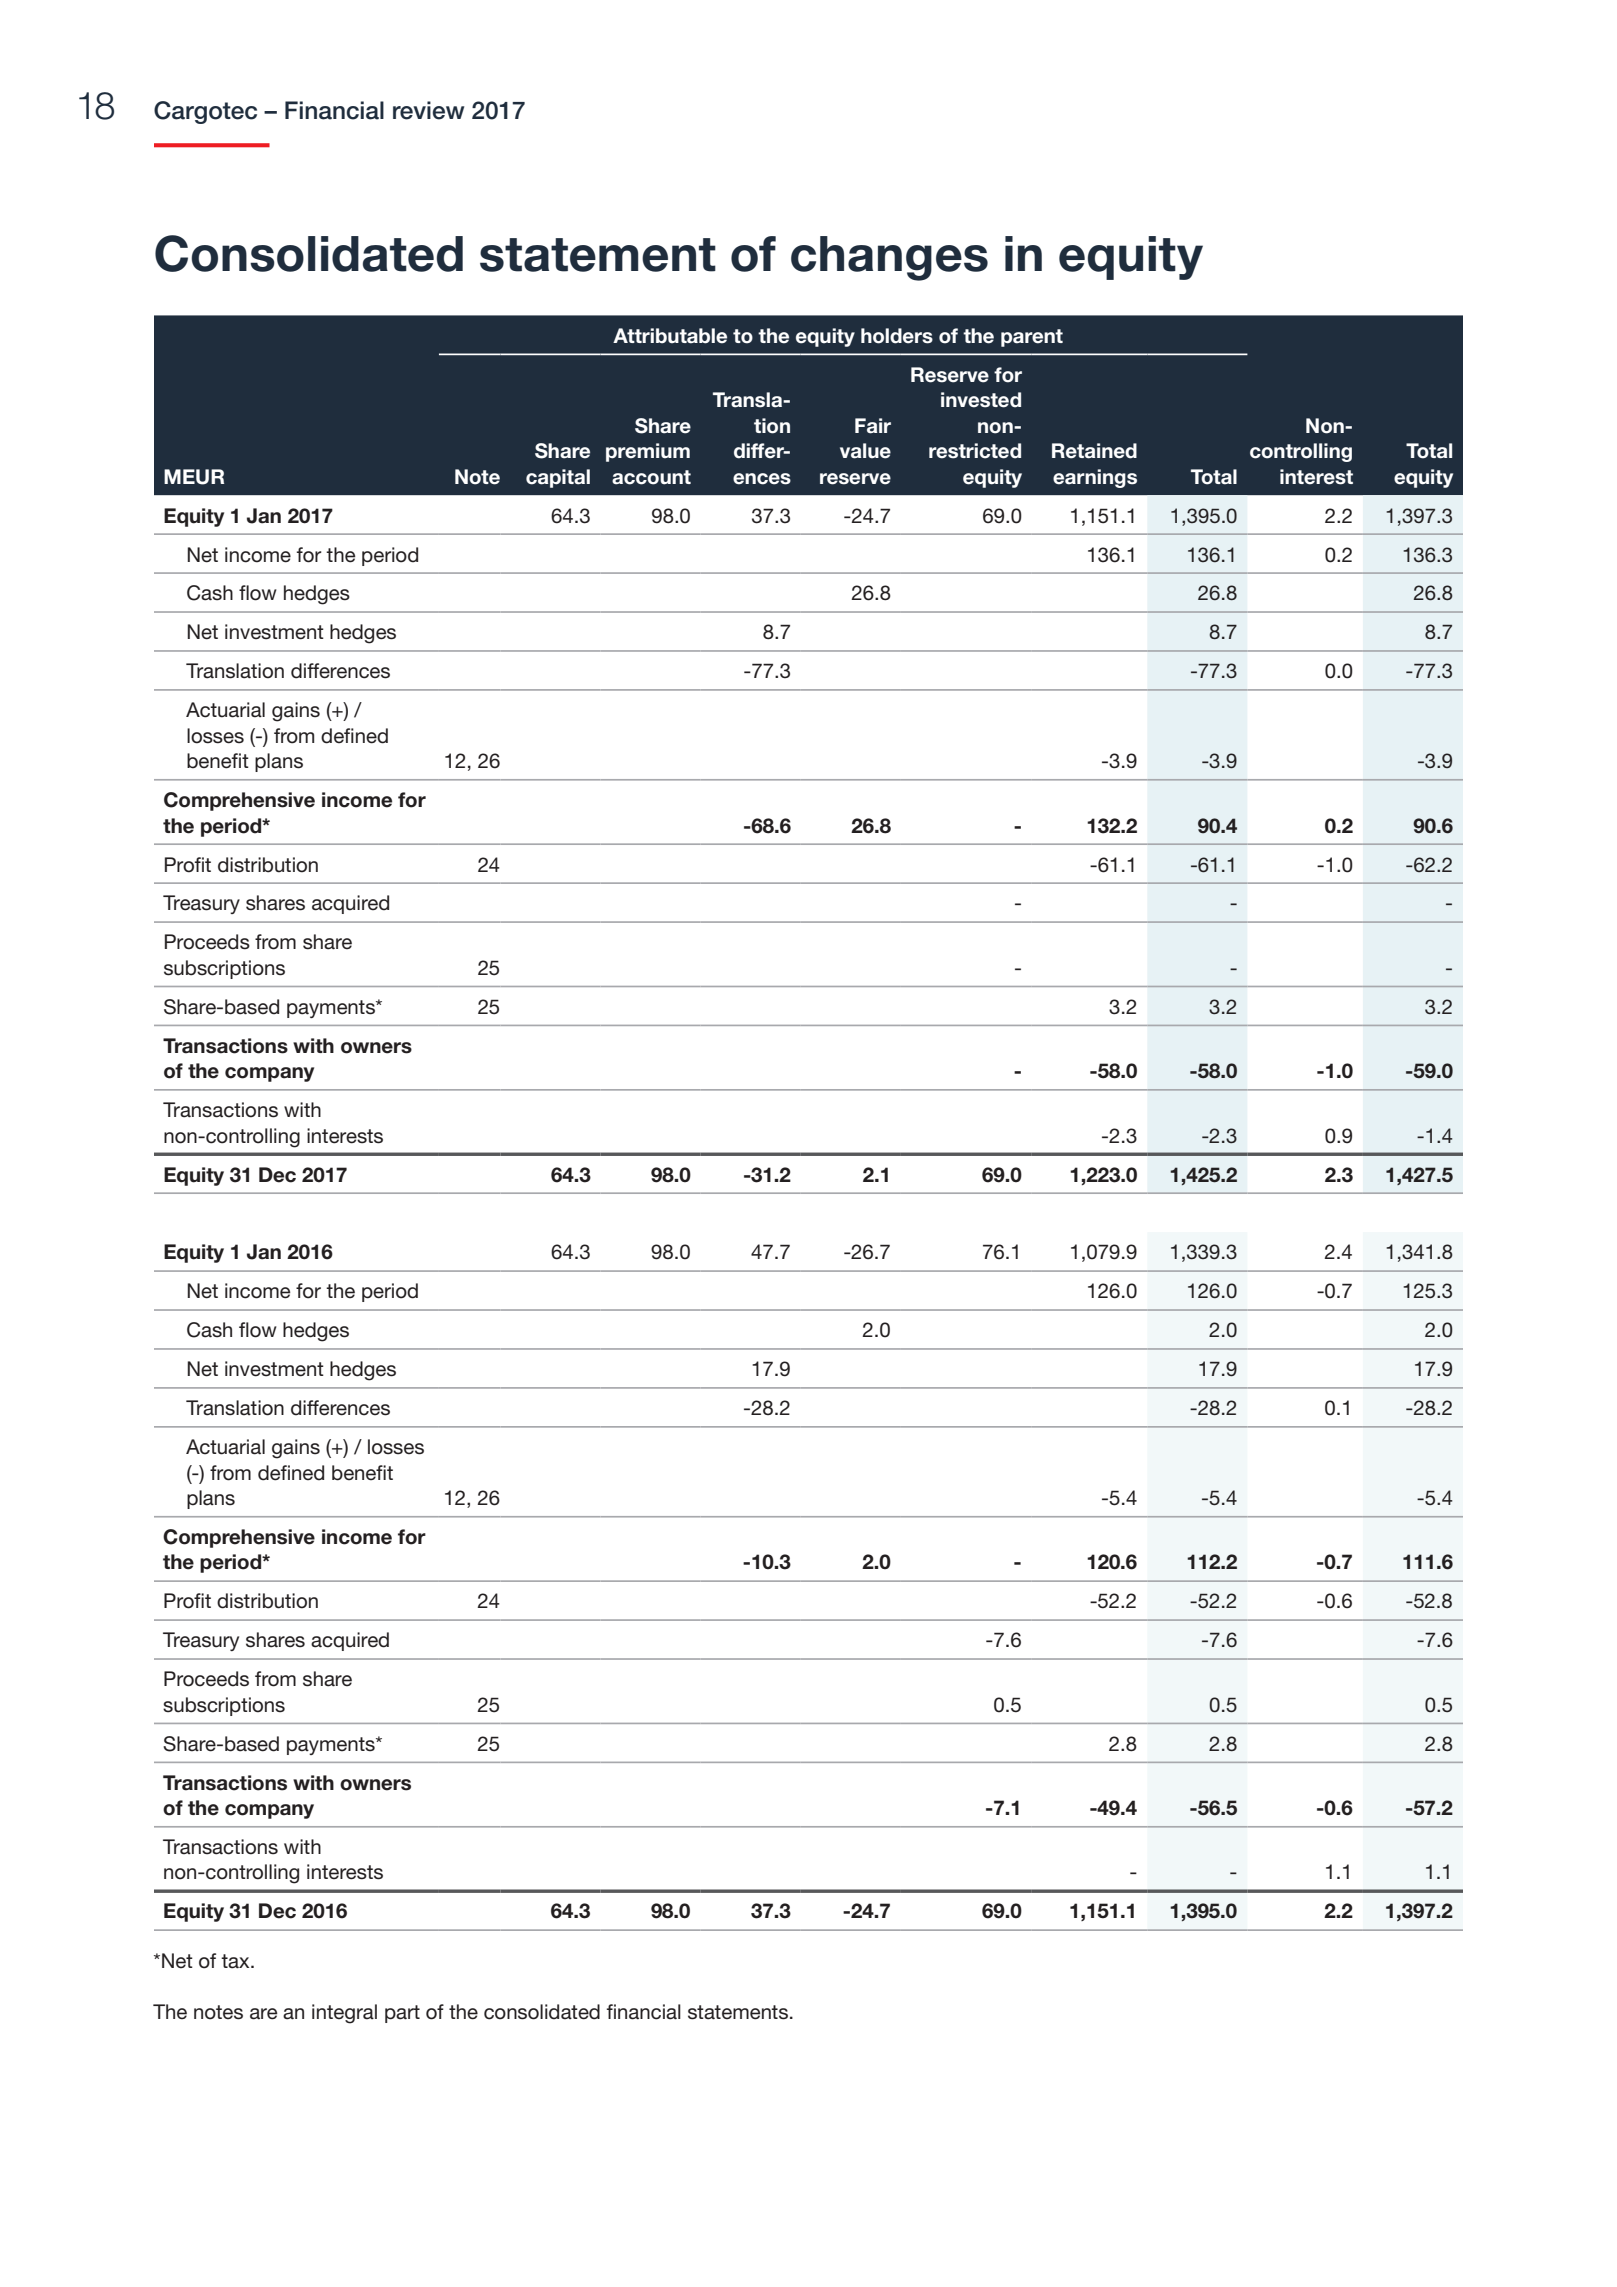 The width and height of the image is (1617, 2287). I want to click on account, so click(651, 477).
